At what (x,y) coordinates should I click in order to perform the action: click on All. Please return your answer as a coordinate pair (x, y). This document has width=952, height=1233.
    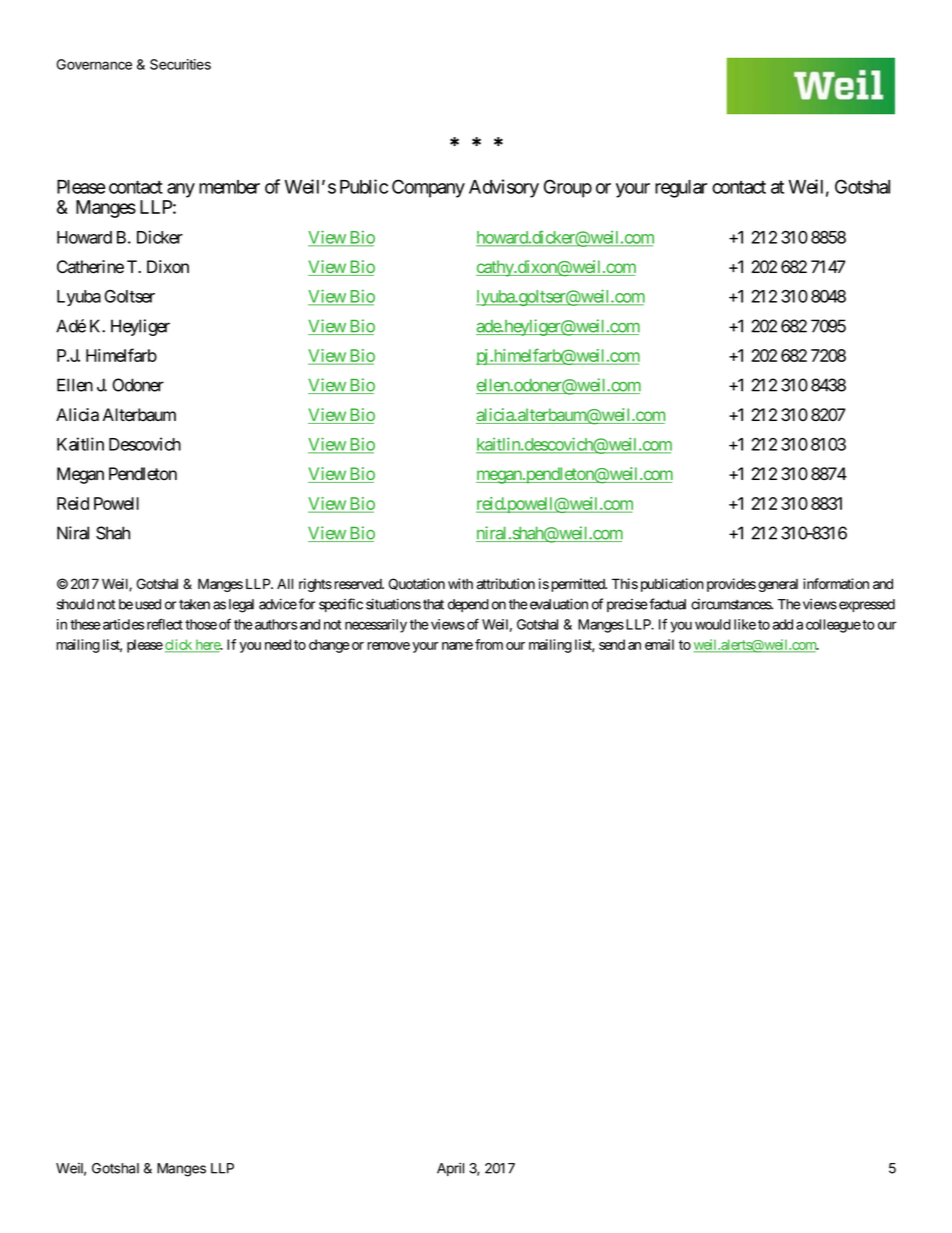
    Looking at the image, I should click on (285, 583).
